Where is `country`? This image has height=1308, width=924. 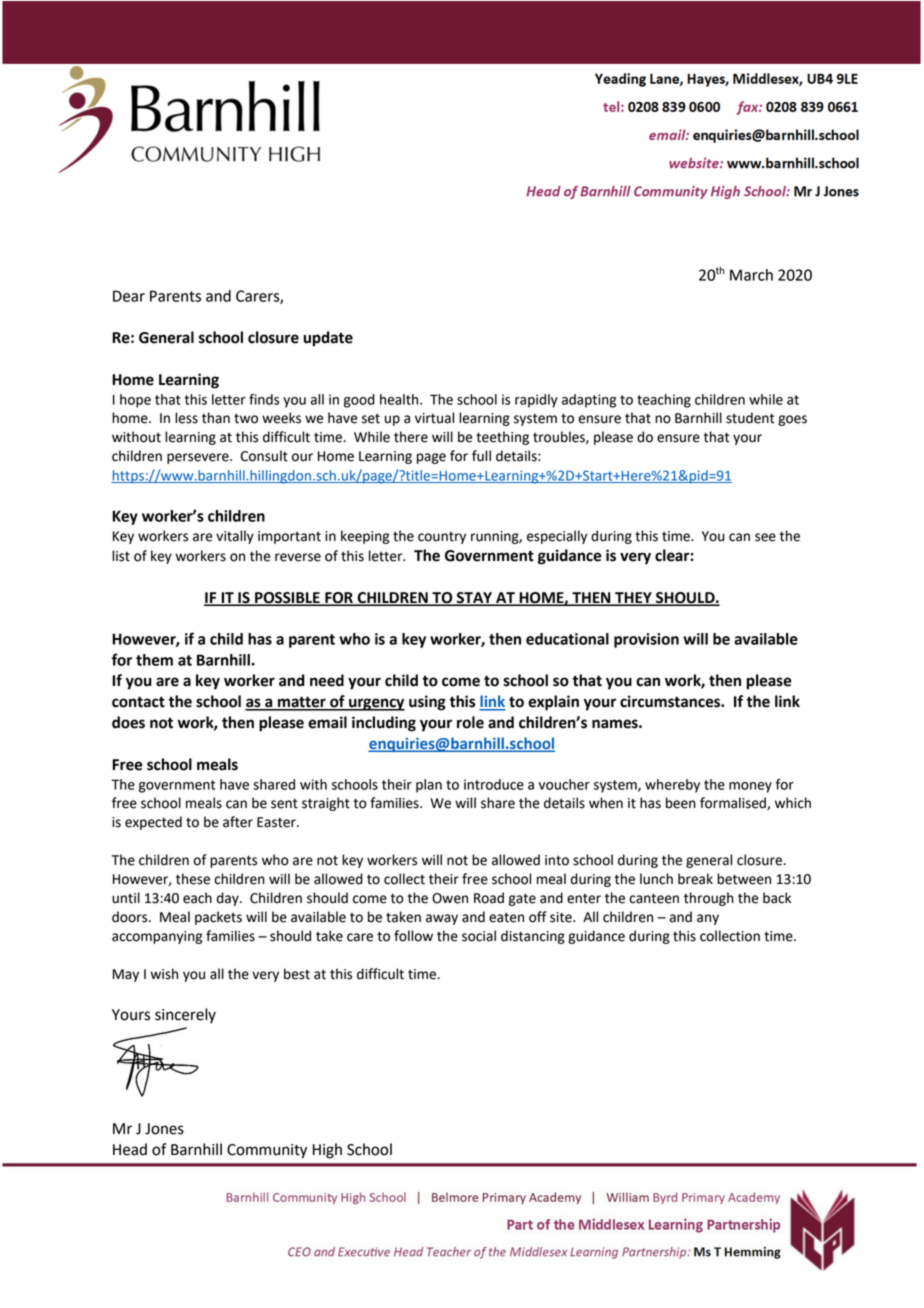
country is located at coordinates (442, 538).
